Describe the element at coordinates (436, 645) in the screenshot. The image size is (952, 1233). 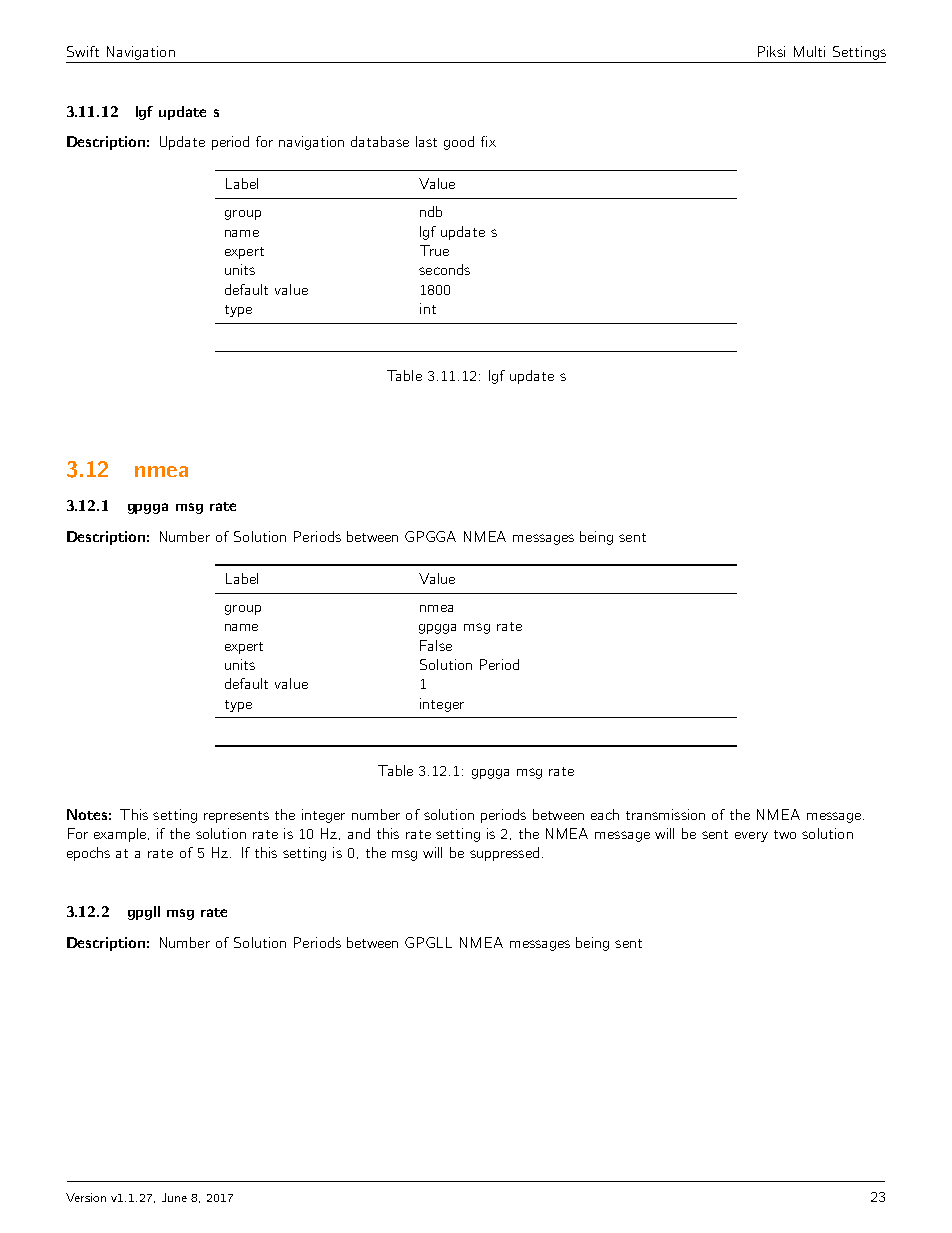
I see `False` at that location.
